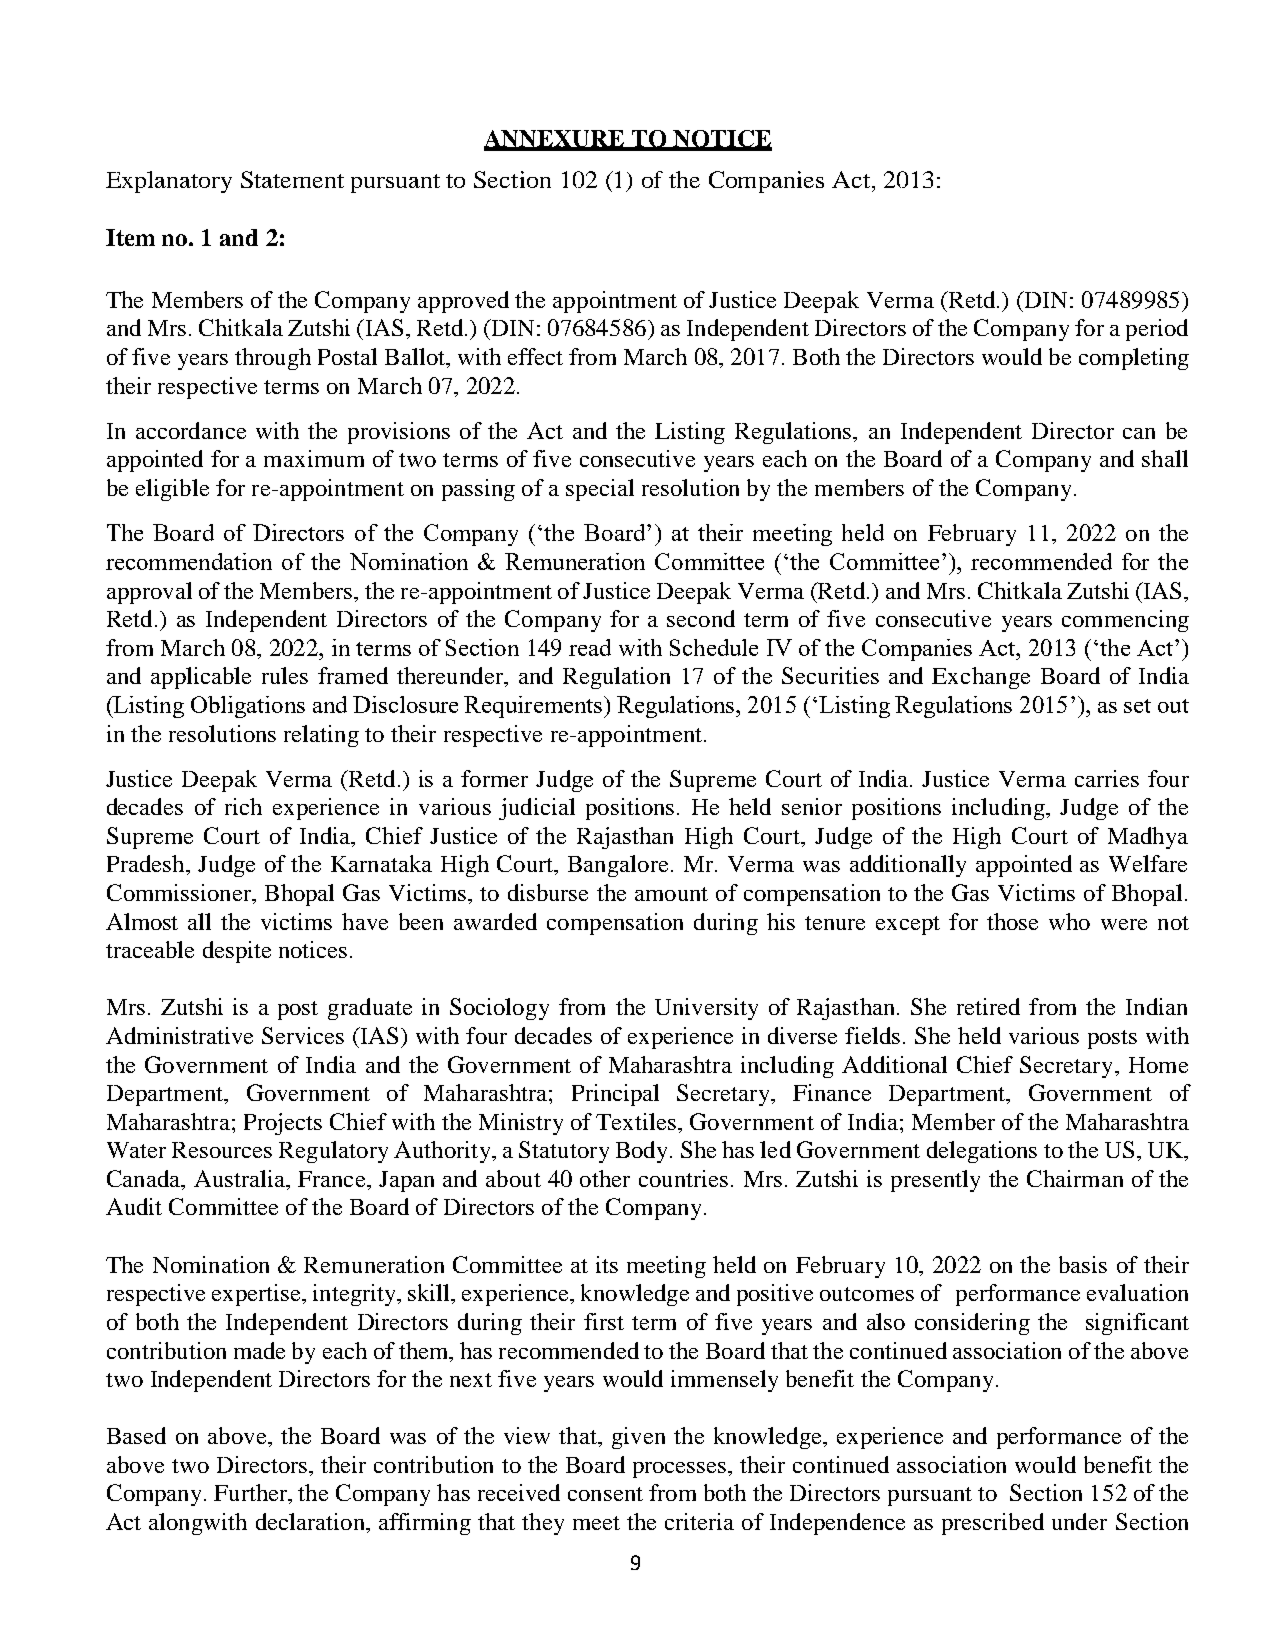  Describe the element at coordinates (618, 866) in the page. I see `Bangalore` at that location.
